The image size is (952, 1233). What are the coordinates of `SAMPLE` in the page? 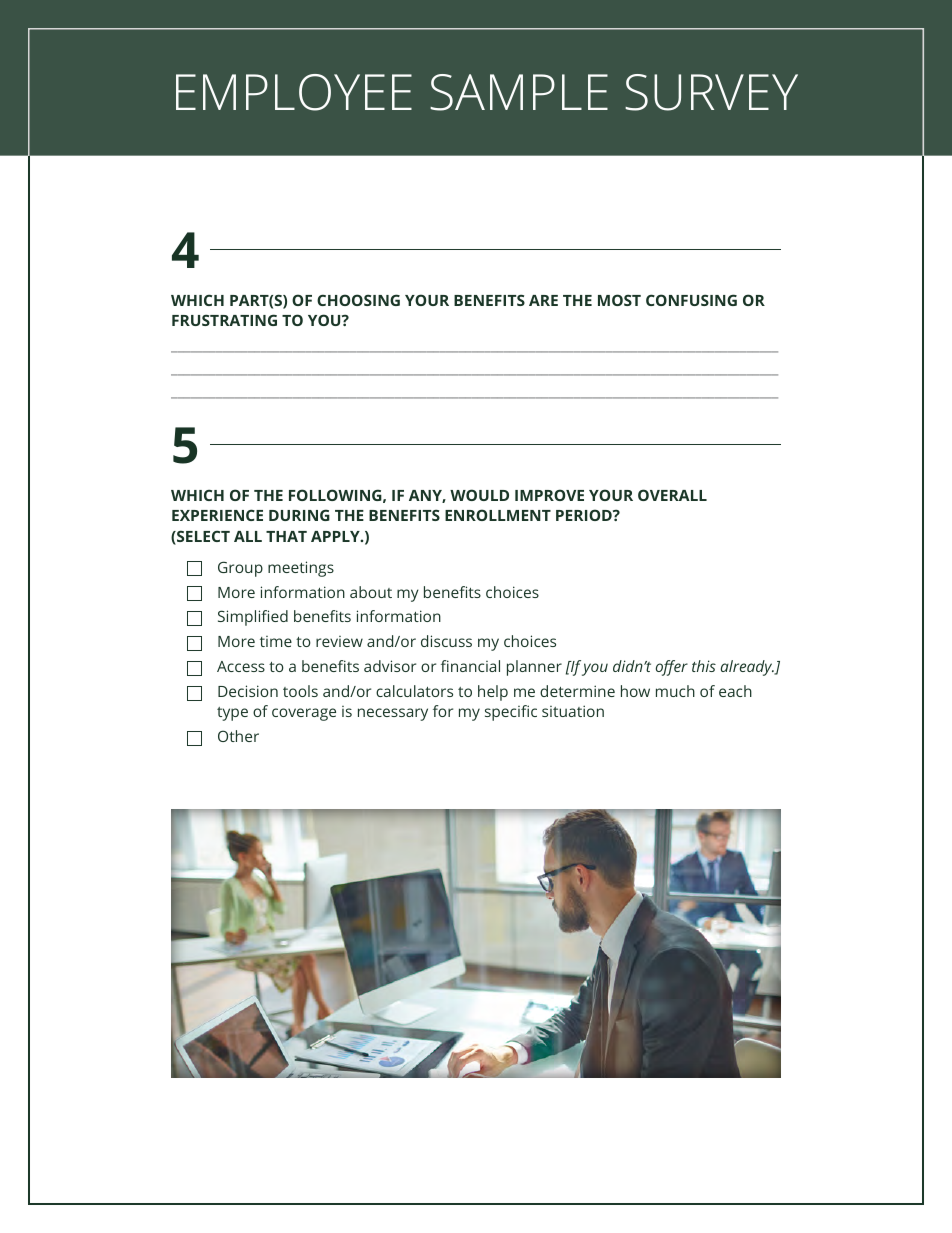 It's located at (519, 92).
